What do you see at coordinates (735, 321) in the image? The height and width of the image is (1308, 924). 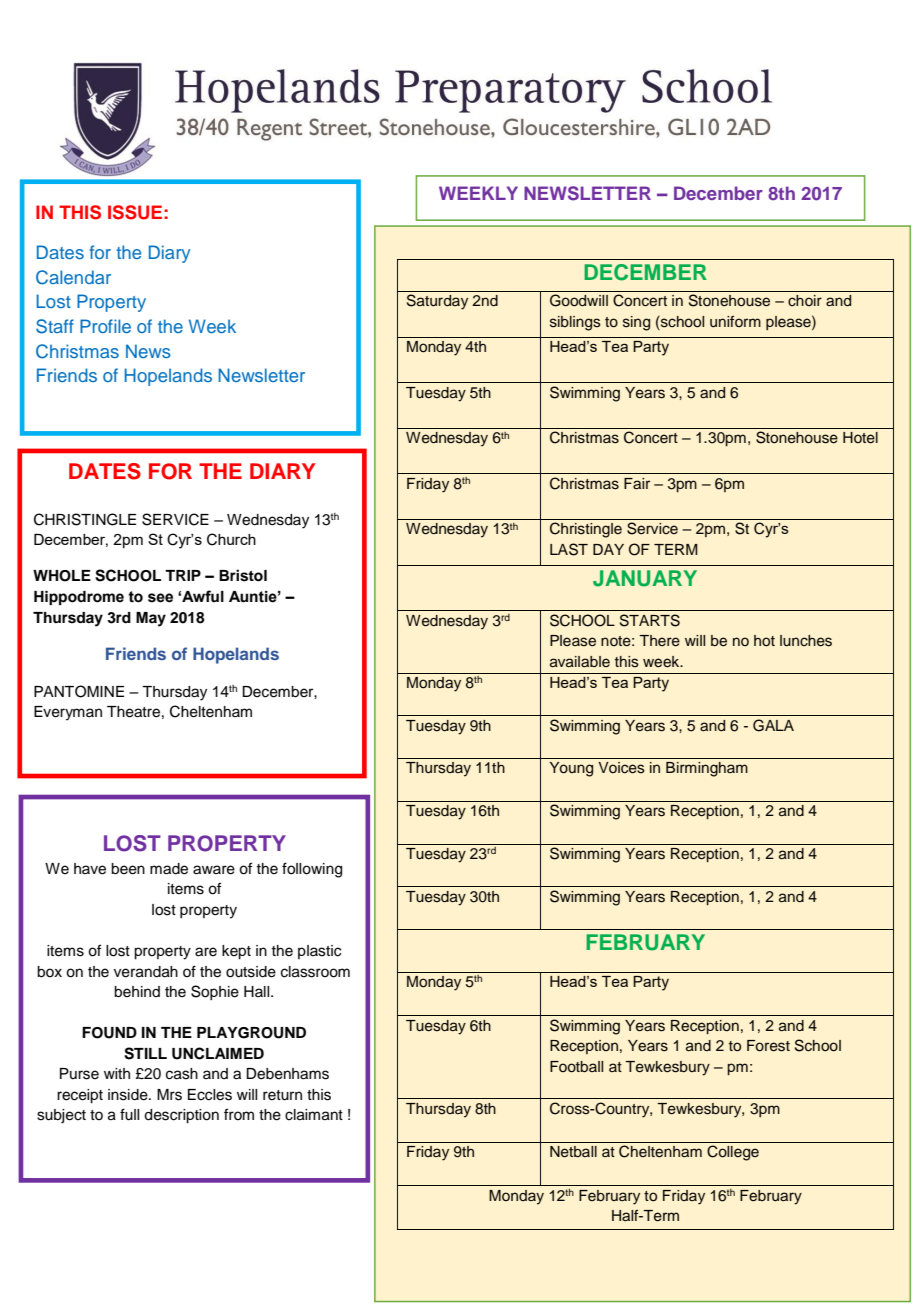 I see `uniform` at bounding box center [735, 321].
